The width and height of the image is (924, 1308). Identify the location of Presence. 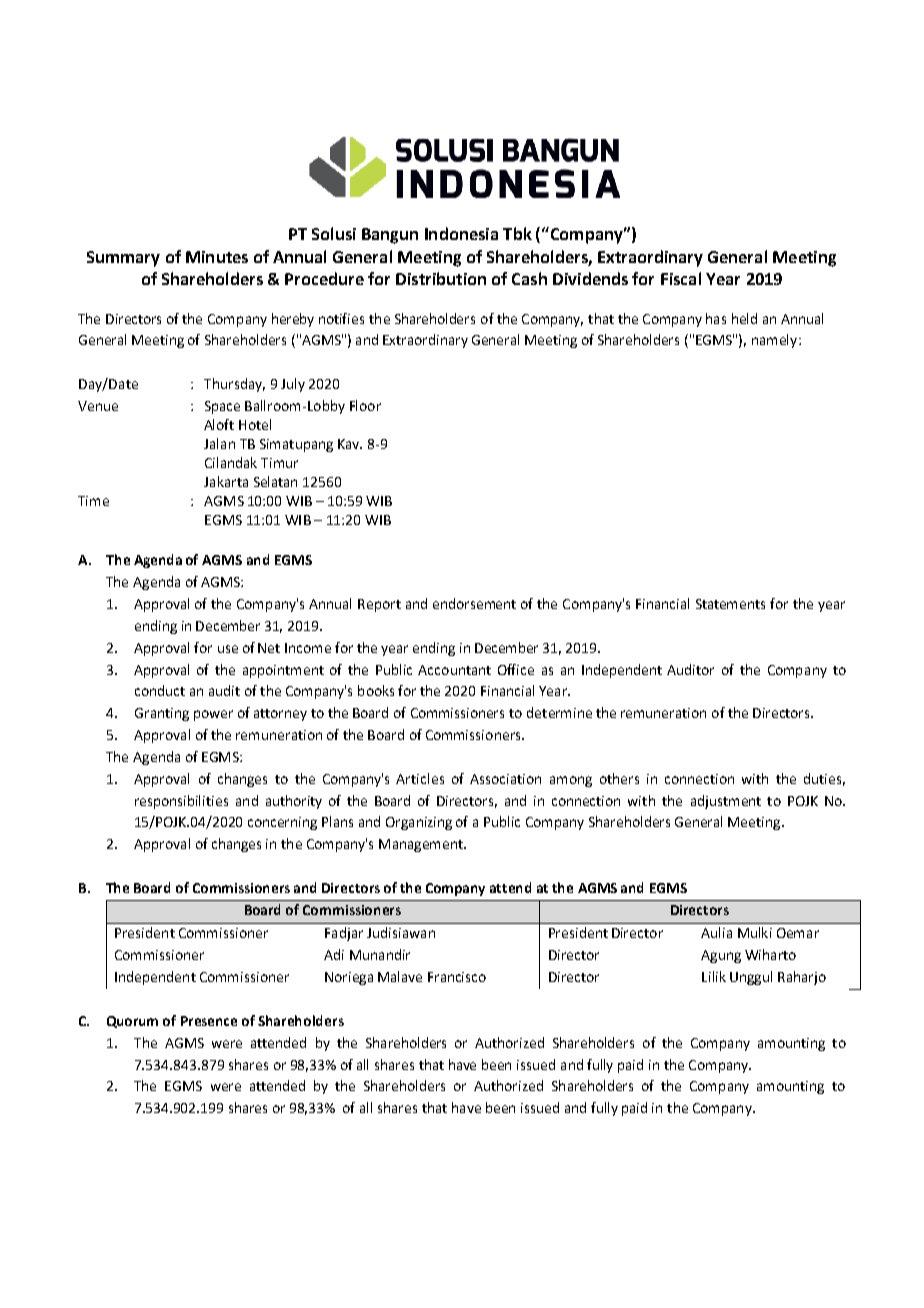
(209, 1021).
